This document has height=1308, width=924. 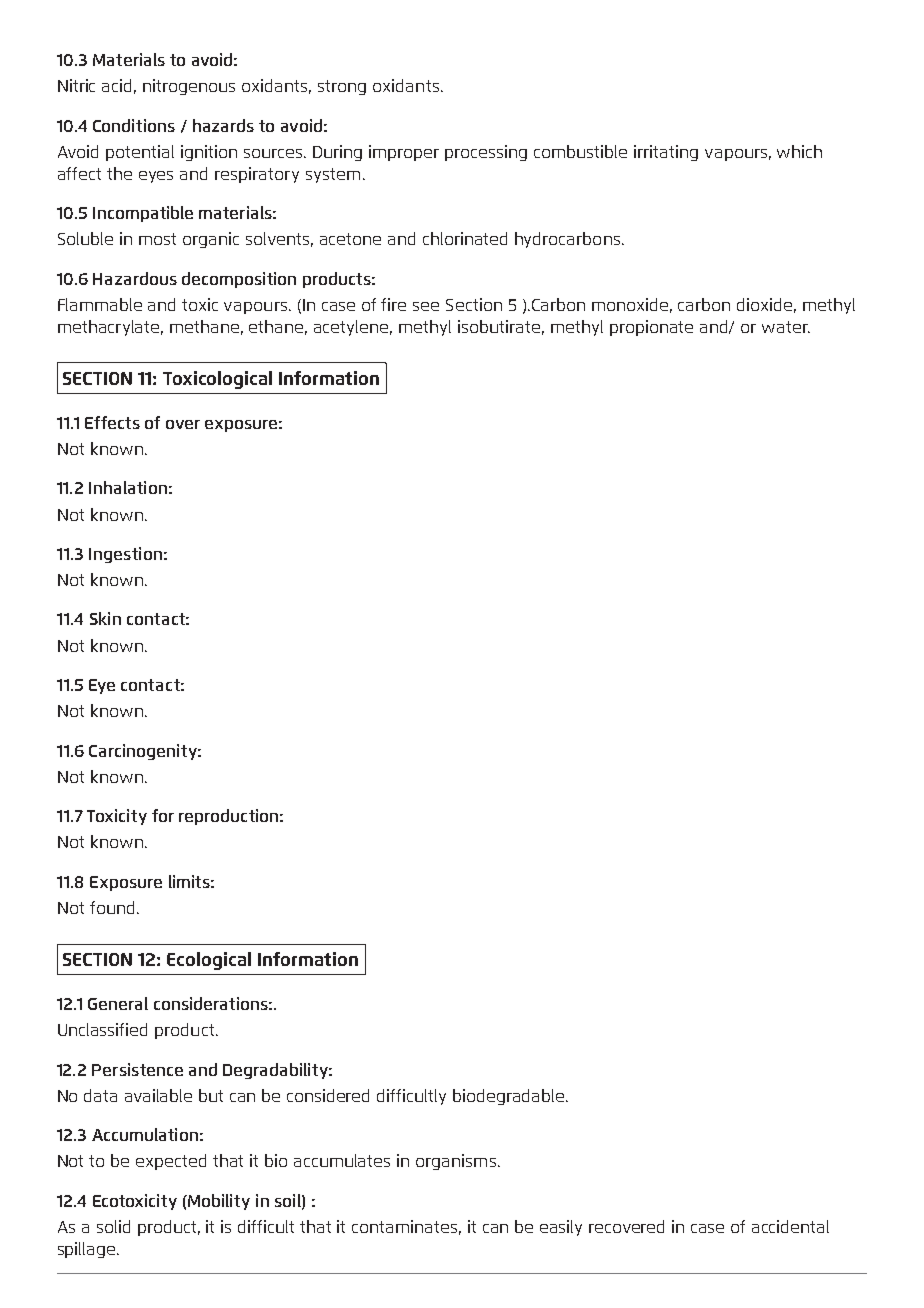 I want to click on improper, so click(x=404, y=153).
